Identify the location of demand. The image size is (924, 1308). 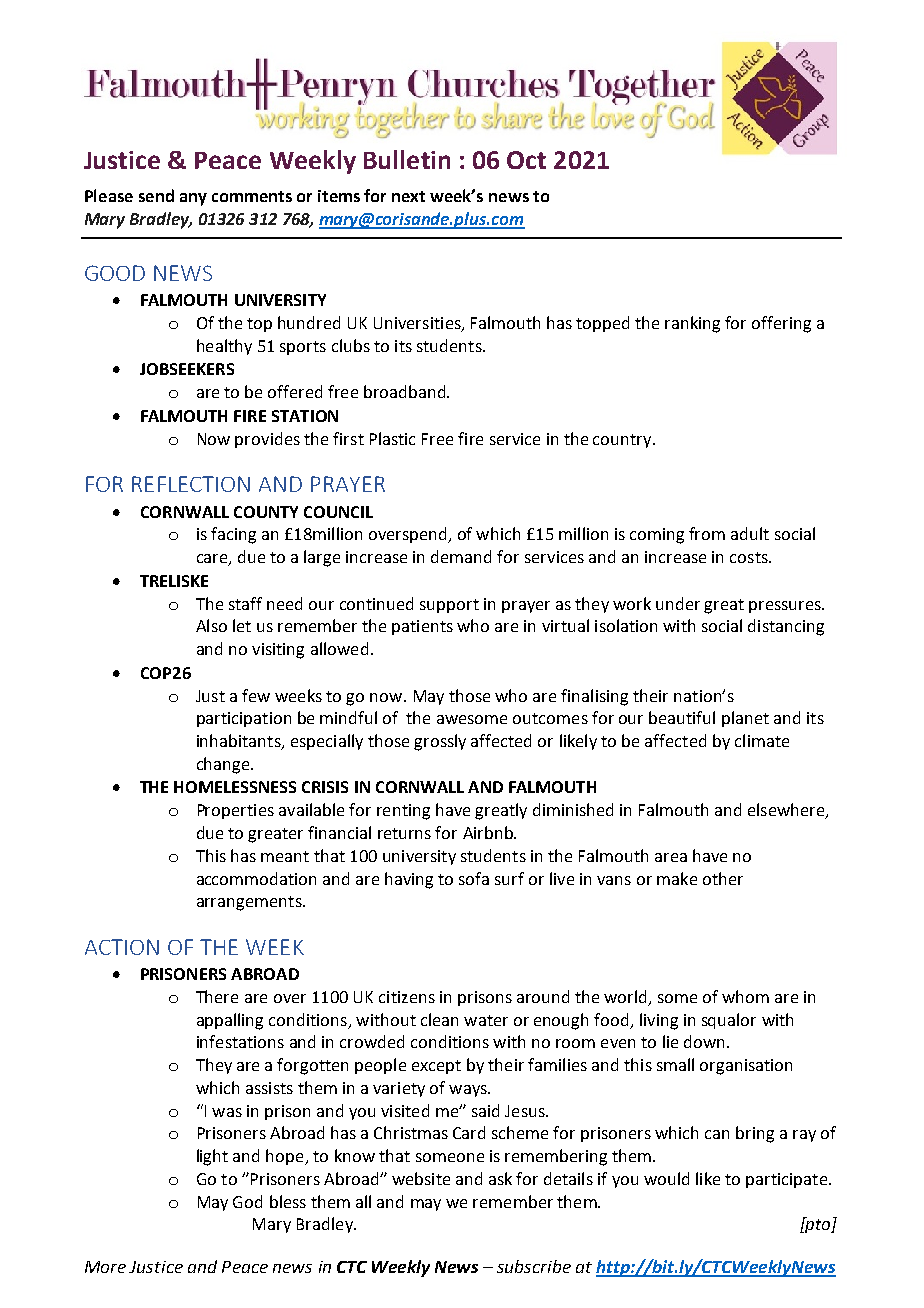
(461, 556).
